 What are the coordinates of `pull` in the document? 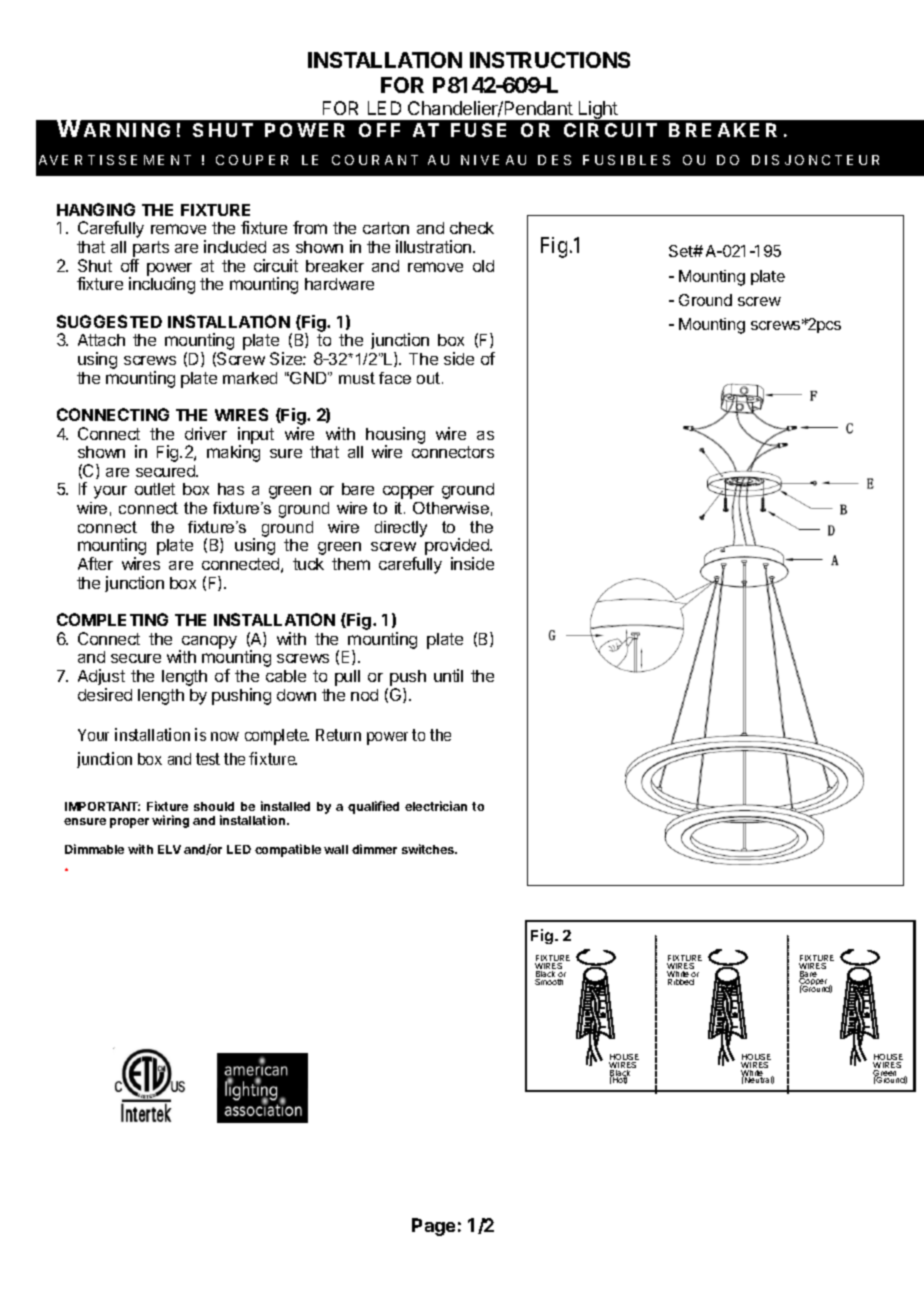 It's located at (347, 678).
